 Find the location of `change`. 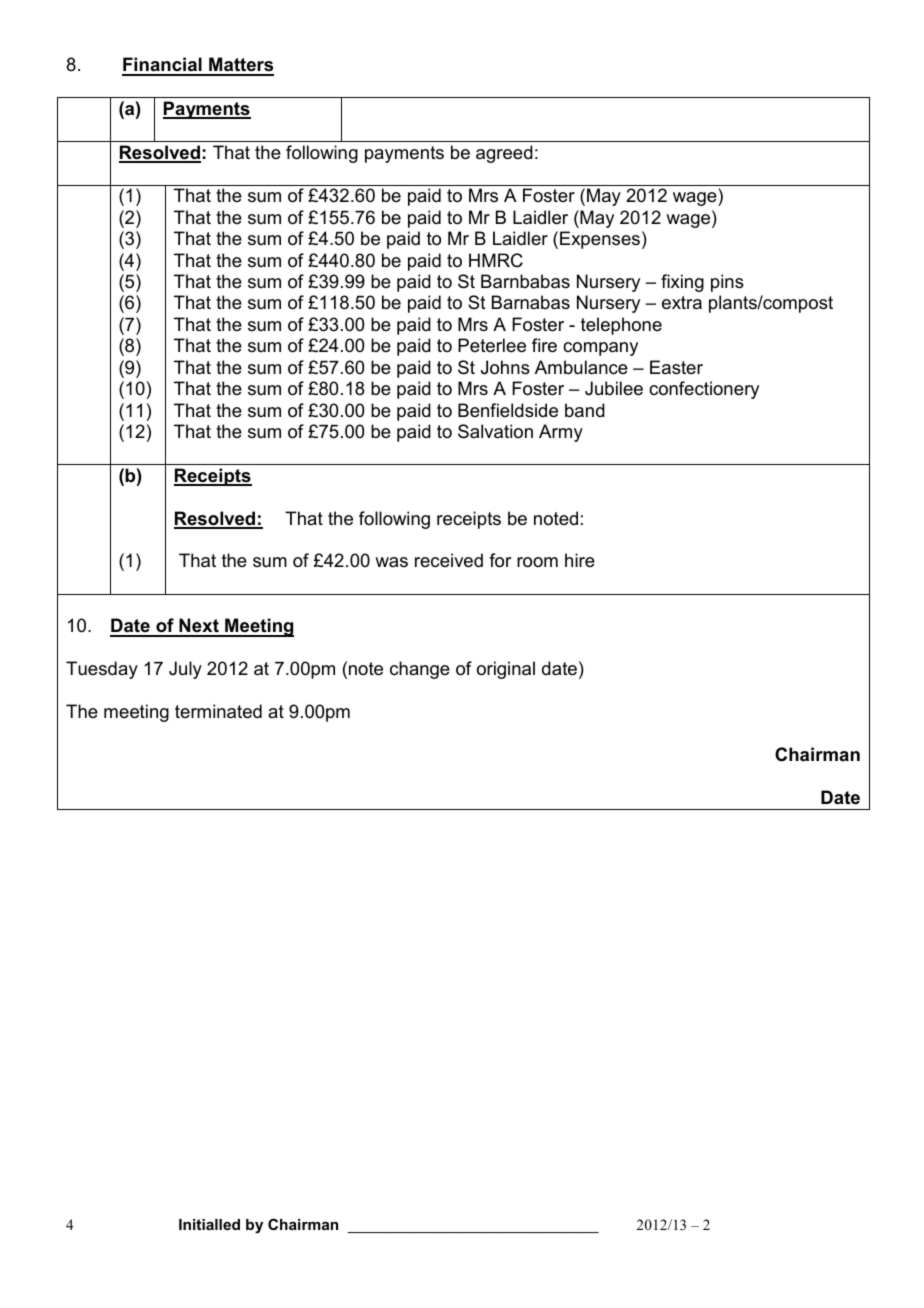

change is located at coordinates (420, 670).
